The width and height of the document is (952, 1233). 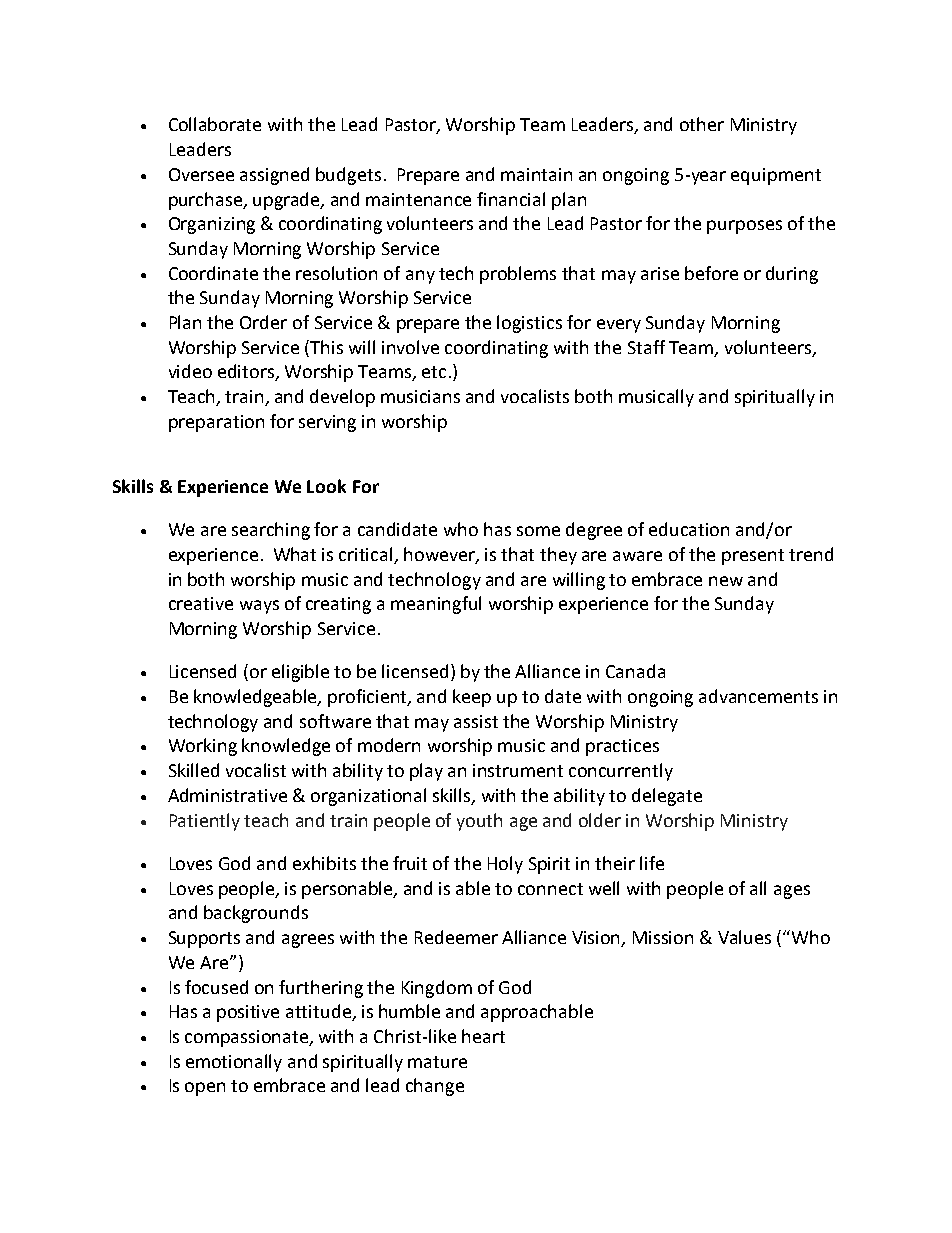 I want to click on emotionally, so click(x=234, y=1063).
